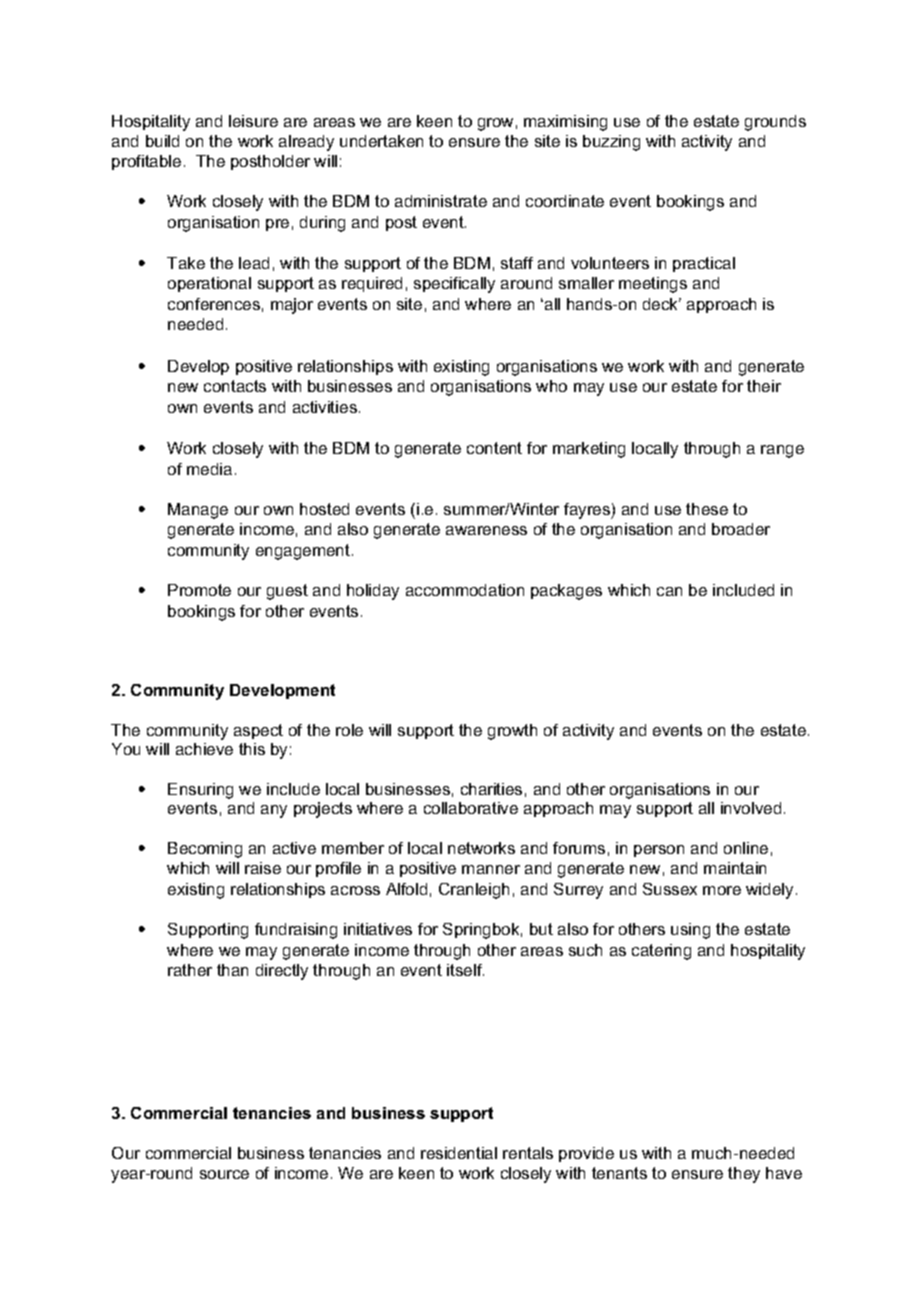  I want to click on administrate, so click(441, 201).
